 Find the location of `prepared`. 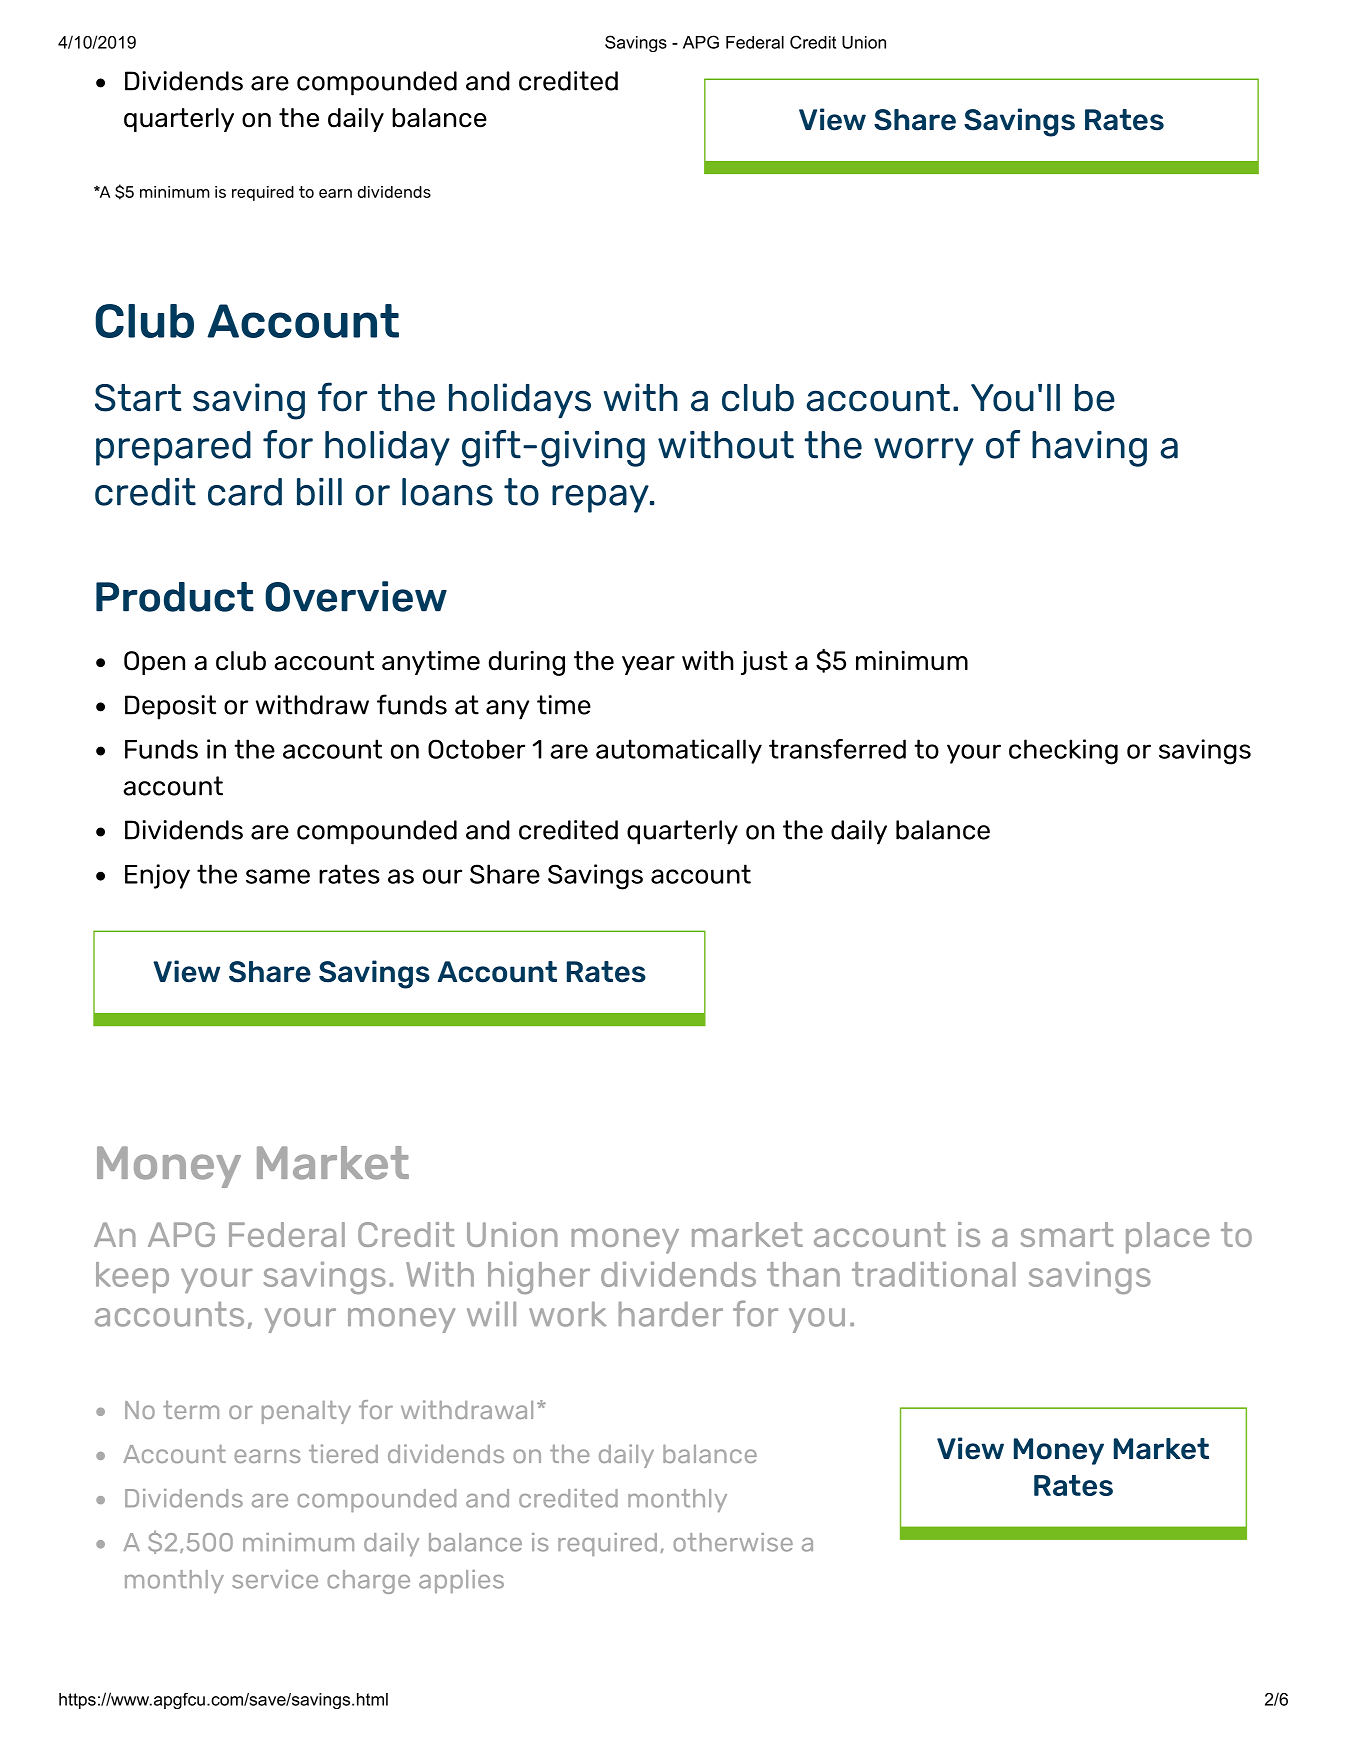

prepared is located at coordinates (173, 448).
